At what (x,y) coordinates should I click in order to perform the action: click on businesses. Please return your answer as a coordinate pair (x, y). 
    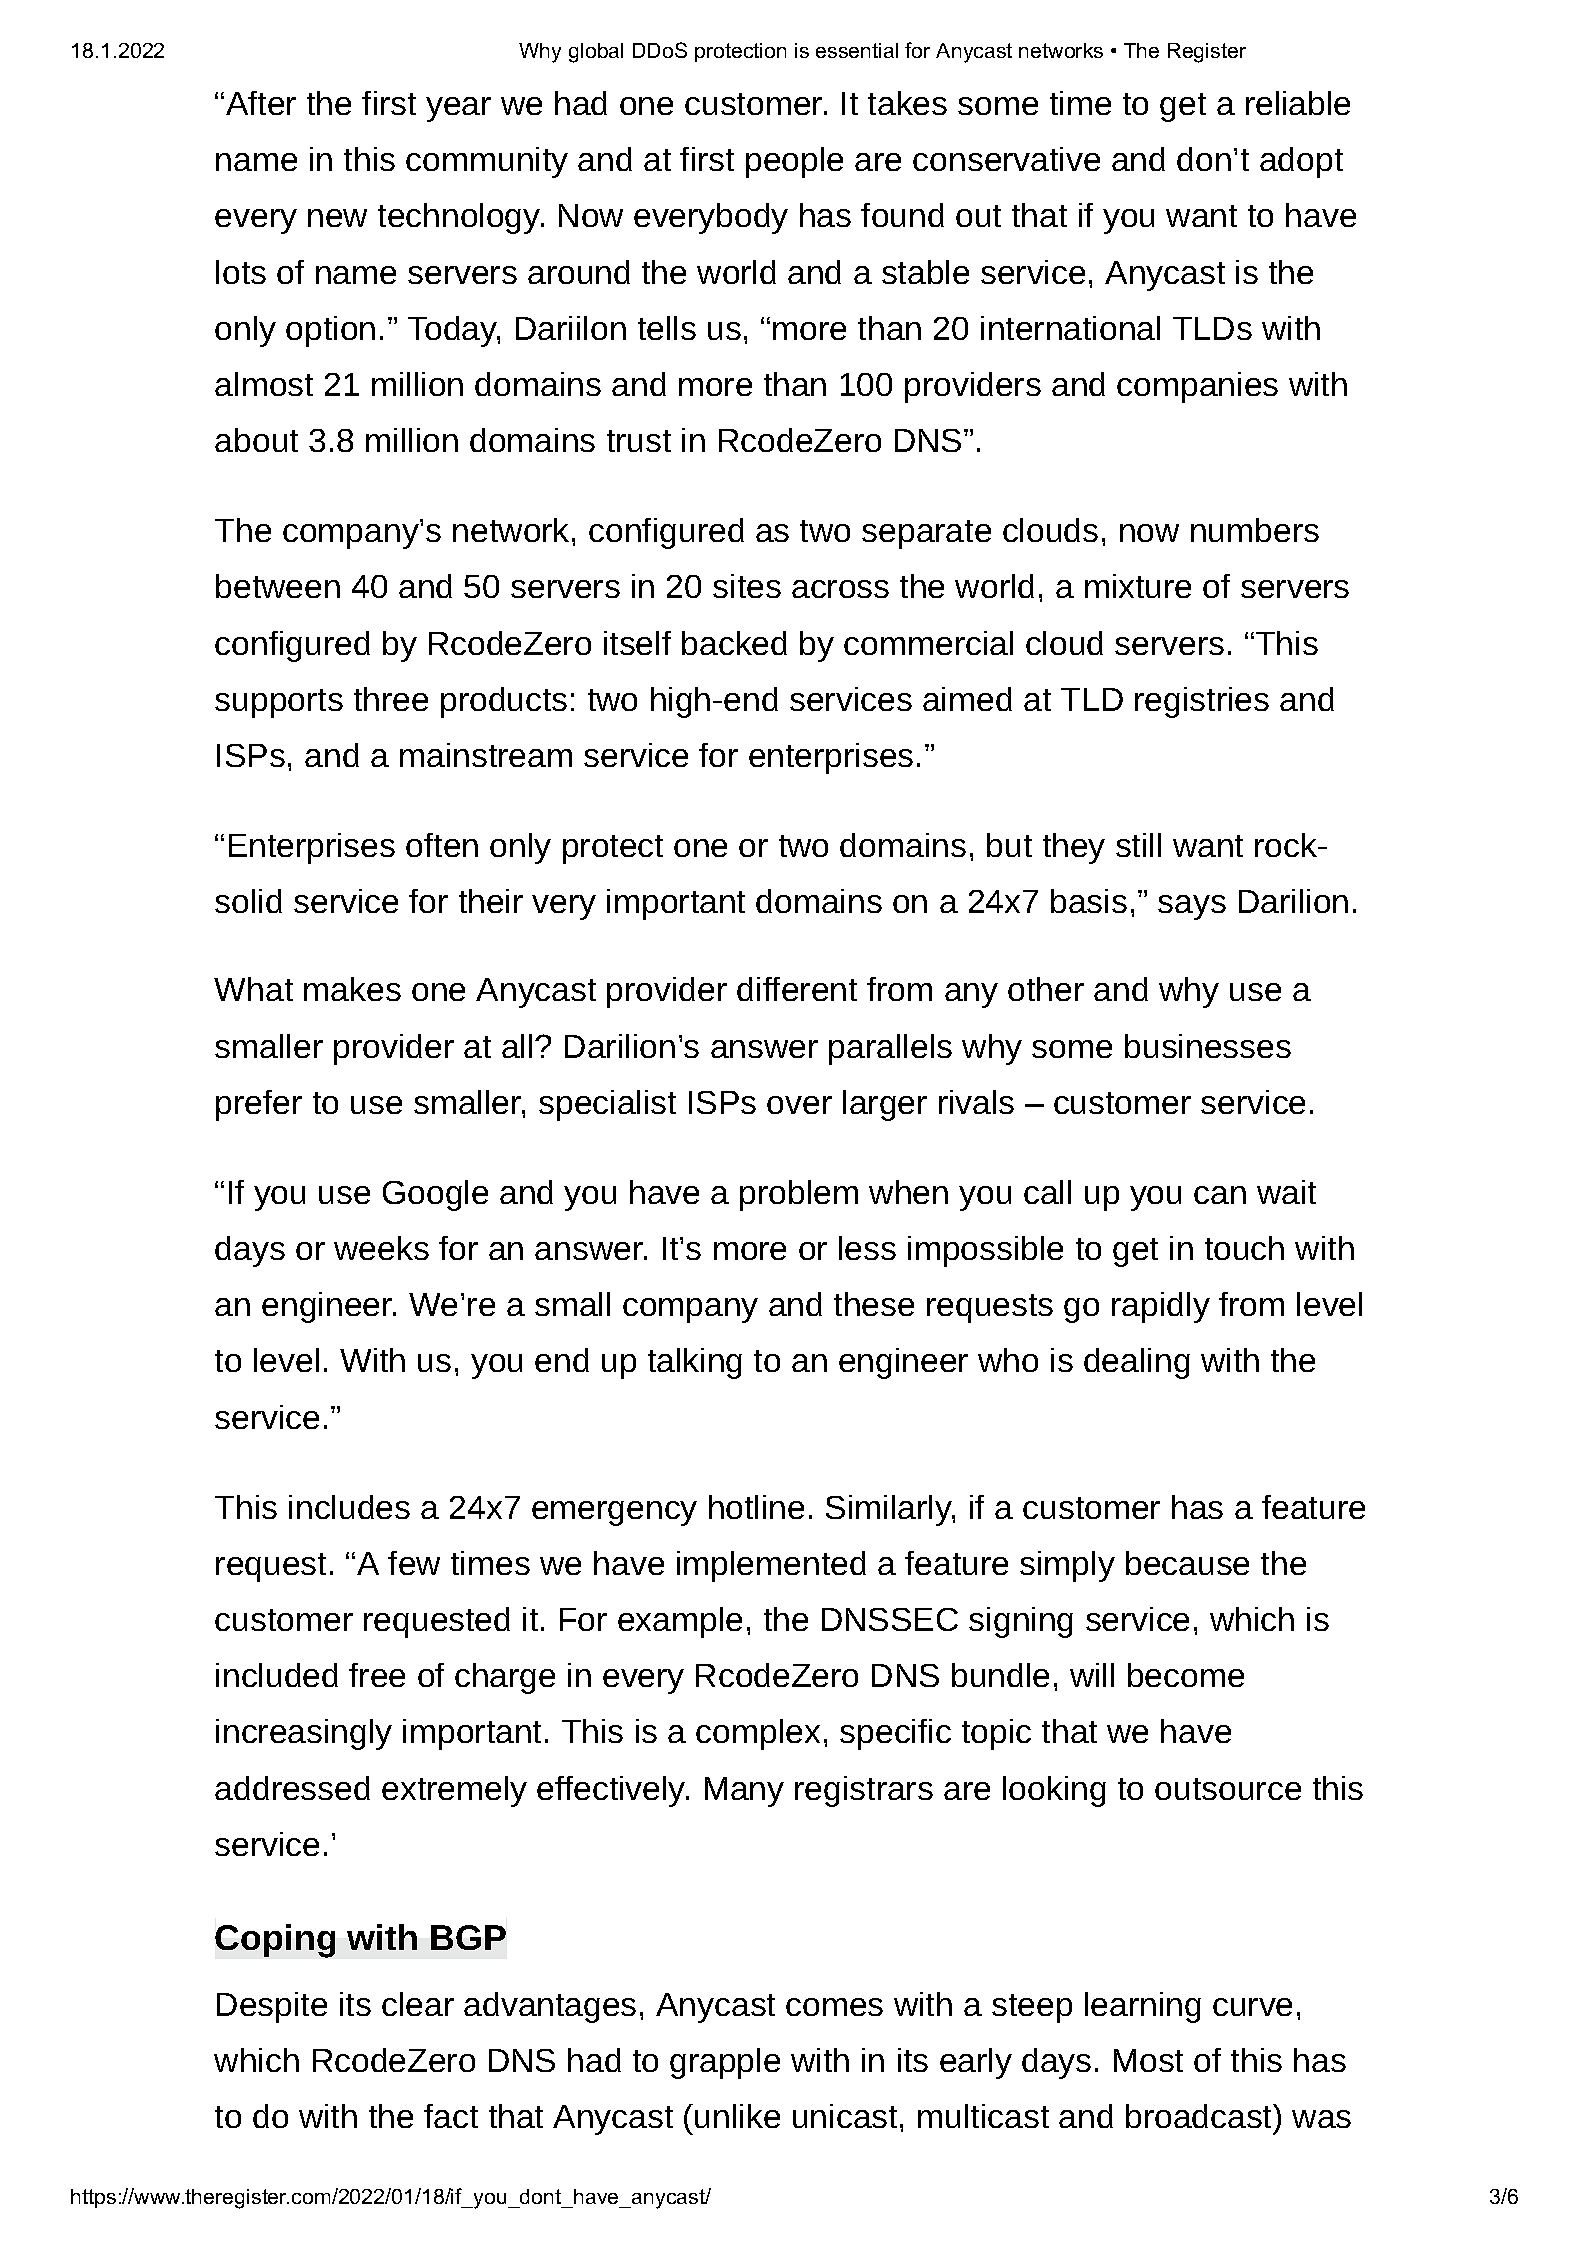
    Looking at the image, I should click on (1208, 1046).
